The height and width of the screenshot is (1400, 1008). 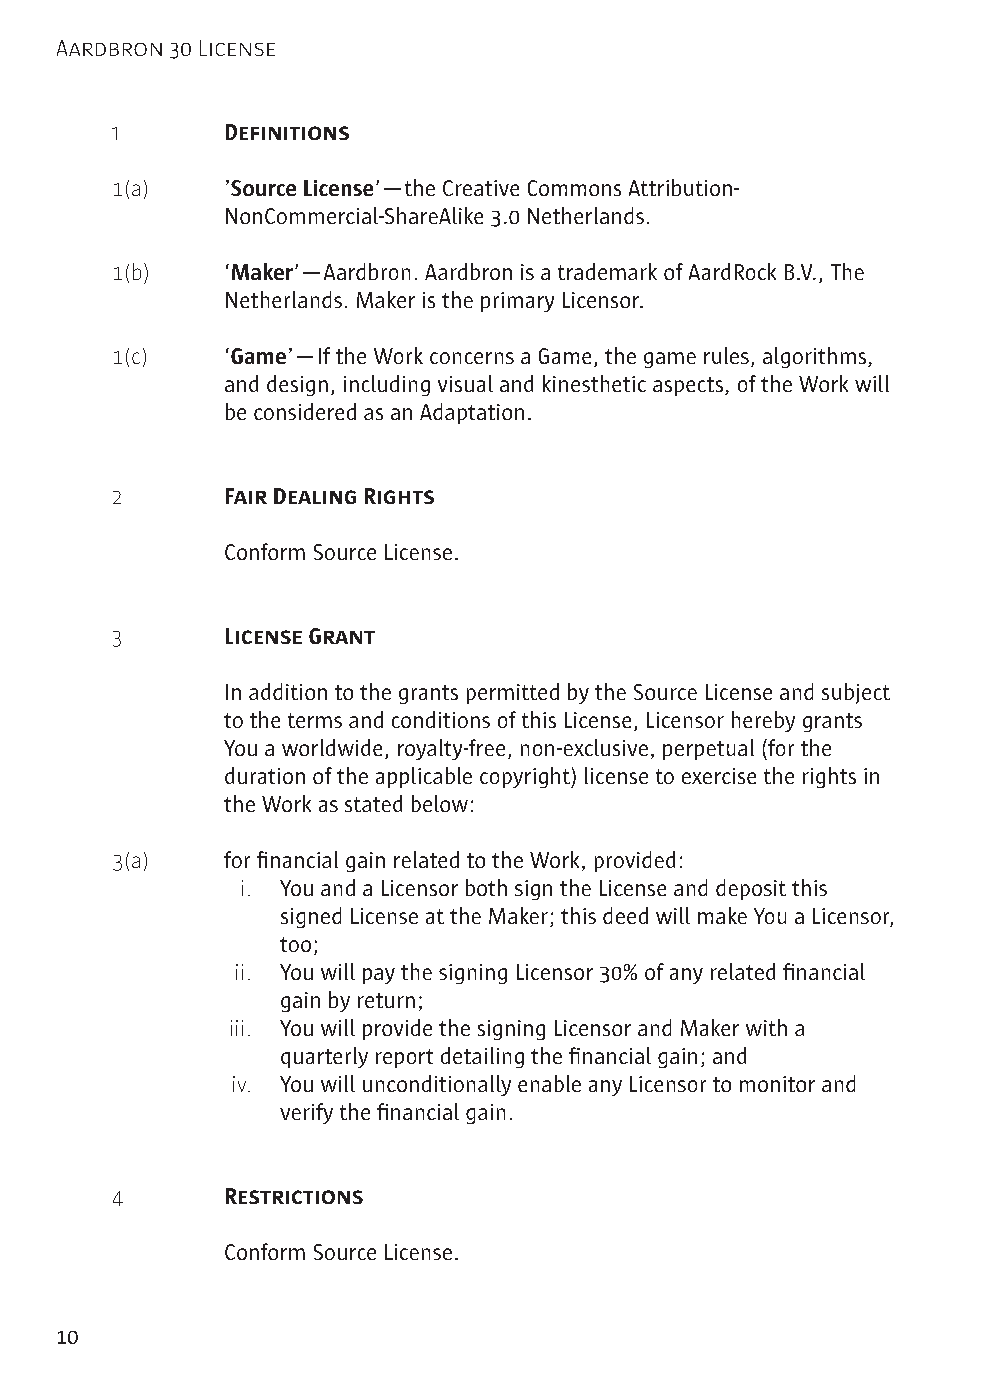 I want to click on Commons, so click(x=574, y=188).
